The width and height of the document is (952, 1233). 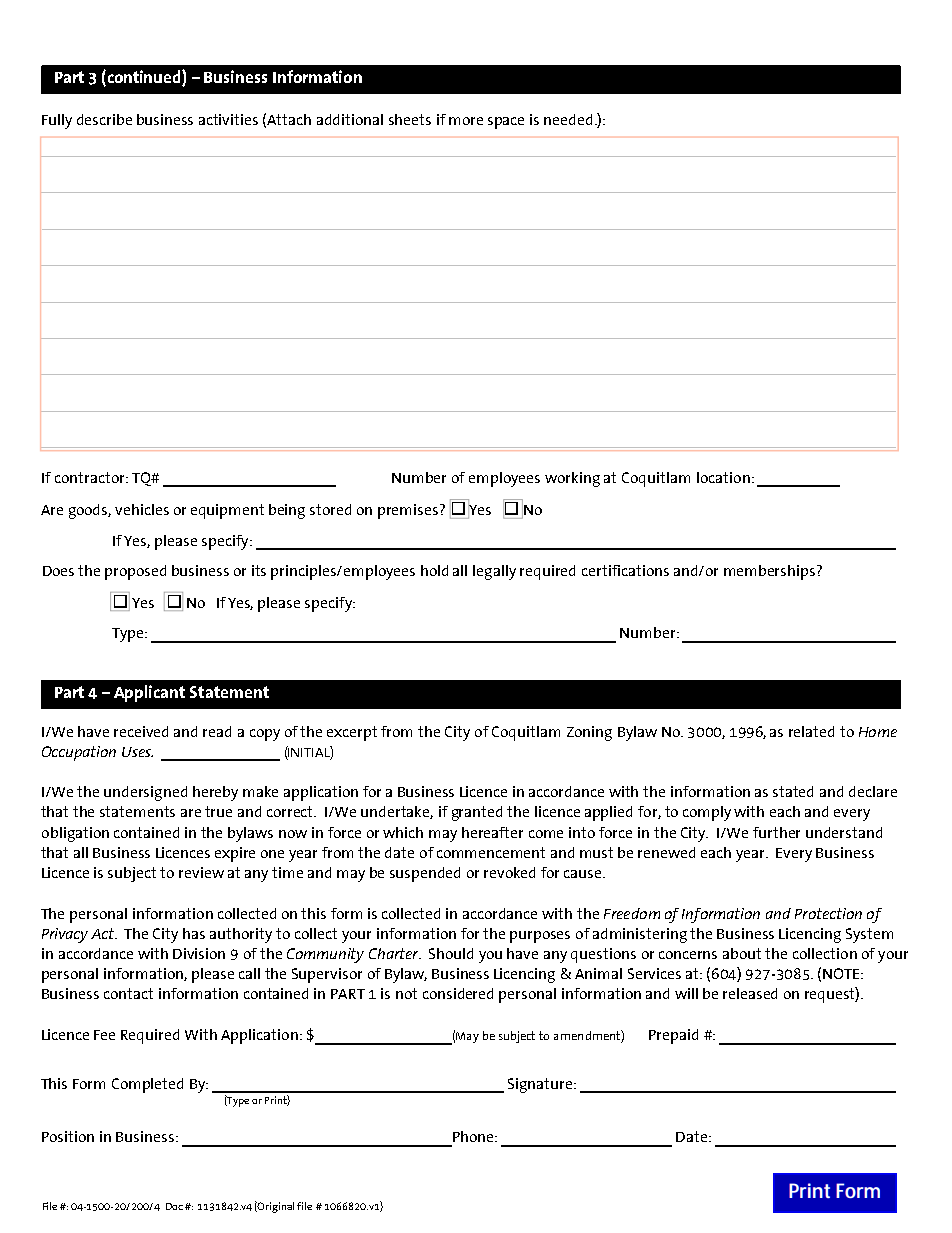 I want to click on working, so click(x=572, y=479).
